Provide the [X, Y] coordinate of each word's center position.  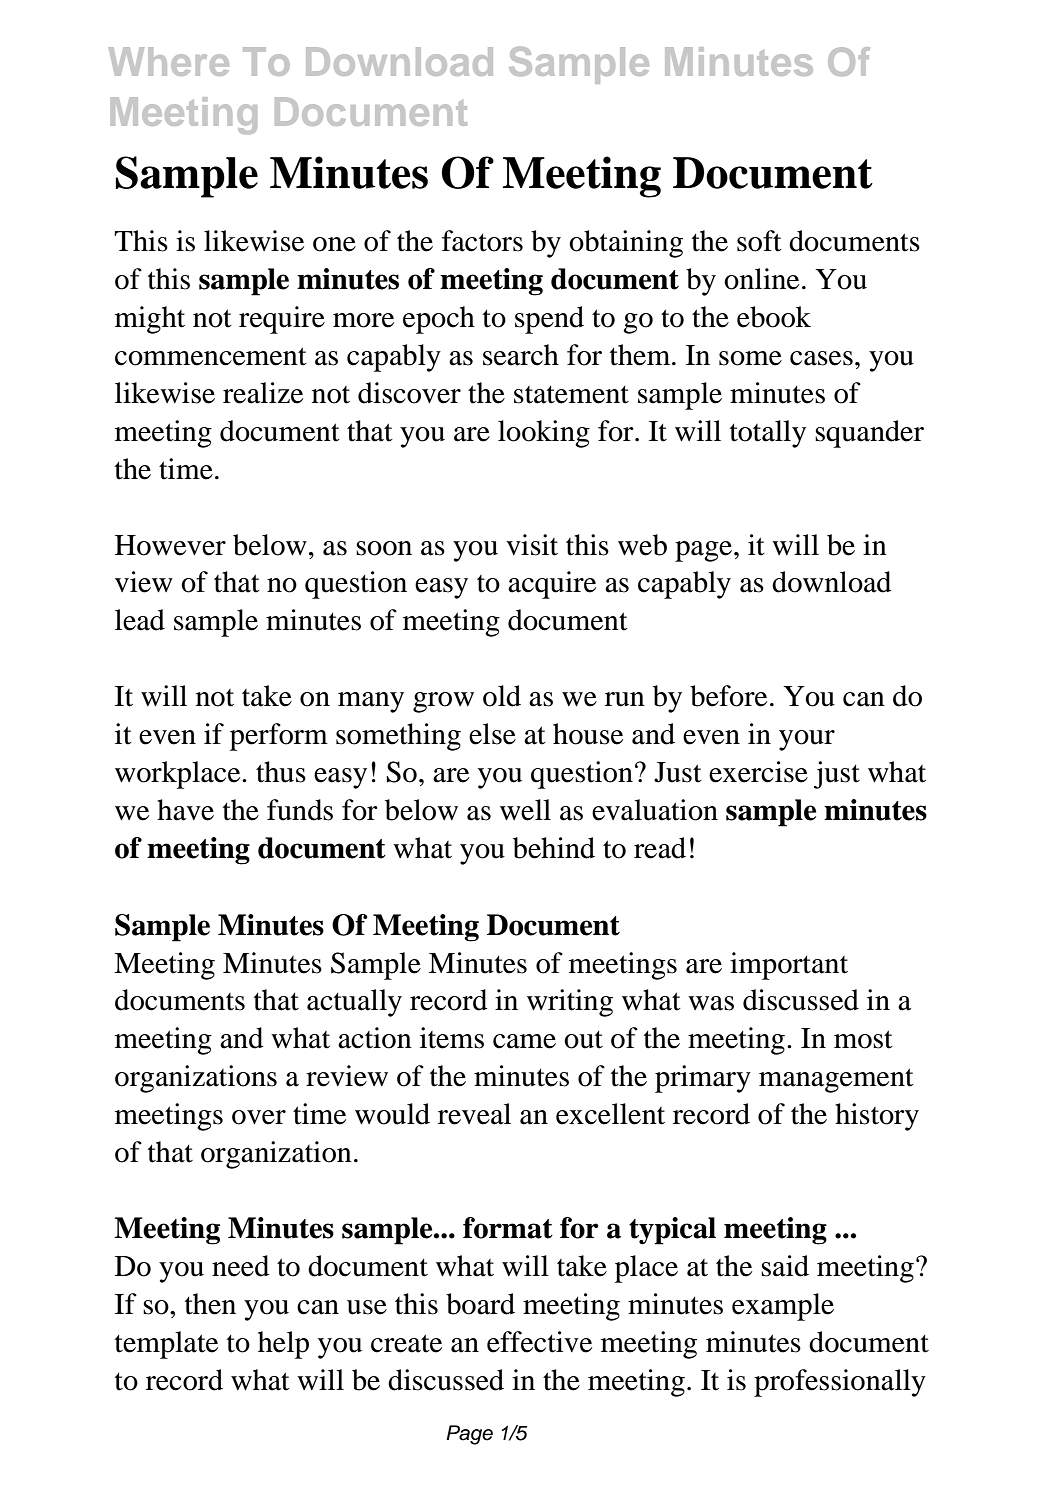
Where [169, 61]
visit [532, 545]
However [170, 545]
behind [554, 848]
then [210, 1304]
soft [759, 241]
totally [768, 434]
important [789, 966]
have [185, 810]
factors [482, 241]
